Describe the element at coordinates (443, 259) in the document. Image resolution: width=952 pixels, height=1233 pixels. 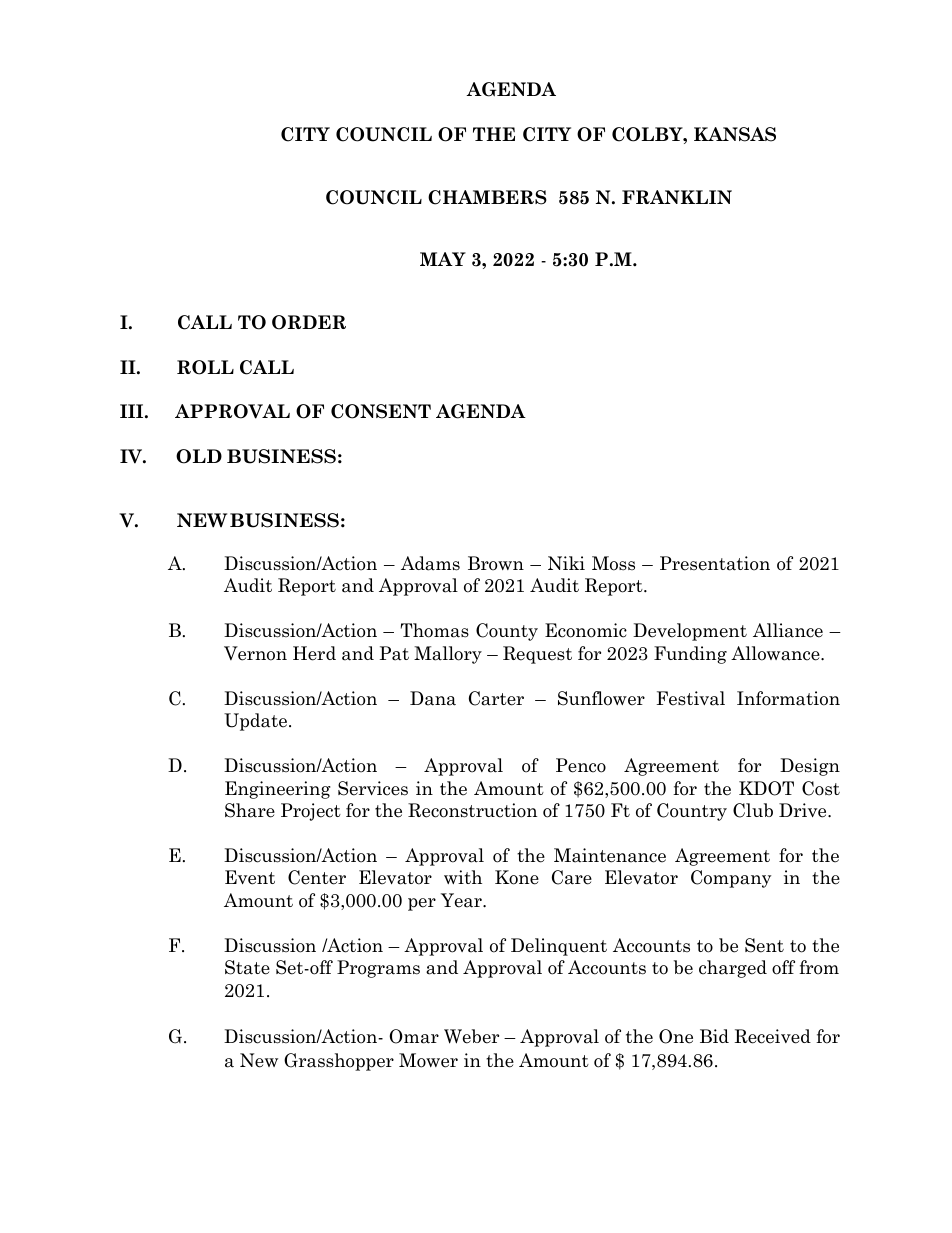
I see `MAY` at that location.
